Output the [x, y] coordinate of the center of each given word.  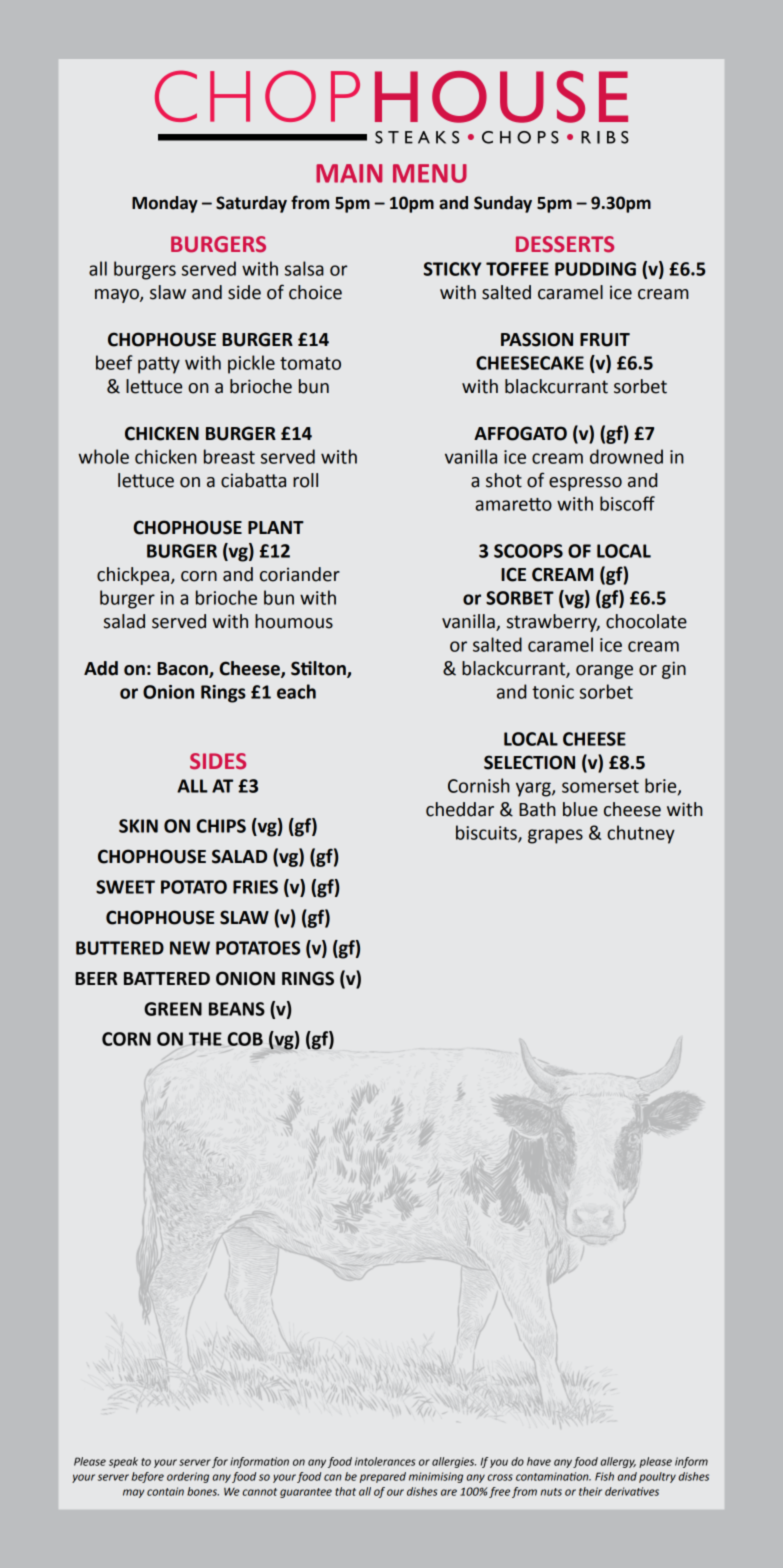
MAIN [349, 173]
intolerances [385, 1461]
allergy [618, 1462]
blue [580, 809]
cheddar [460, 809]
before [148, 1477]
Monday [165, 204]
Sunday [503, 204]
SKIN [138, 826]
